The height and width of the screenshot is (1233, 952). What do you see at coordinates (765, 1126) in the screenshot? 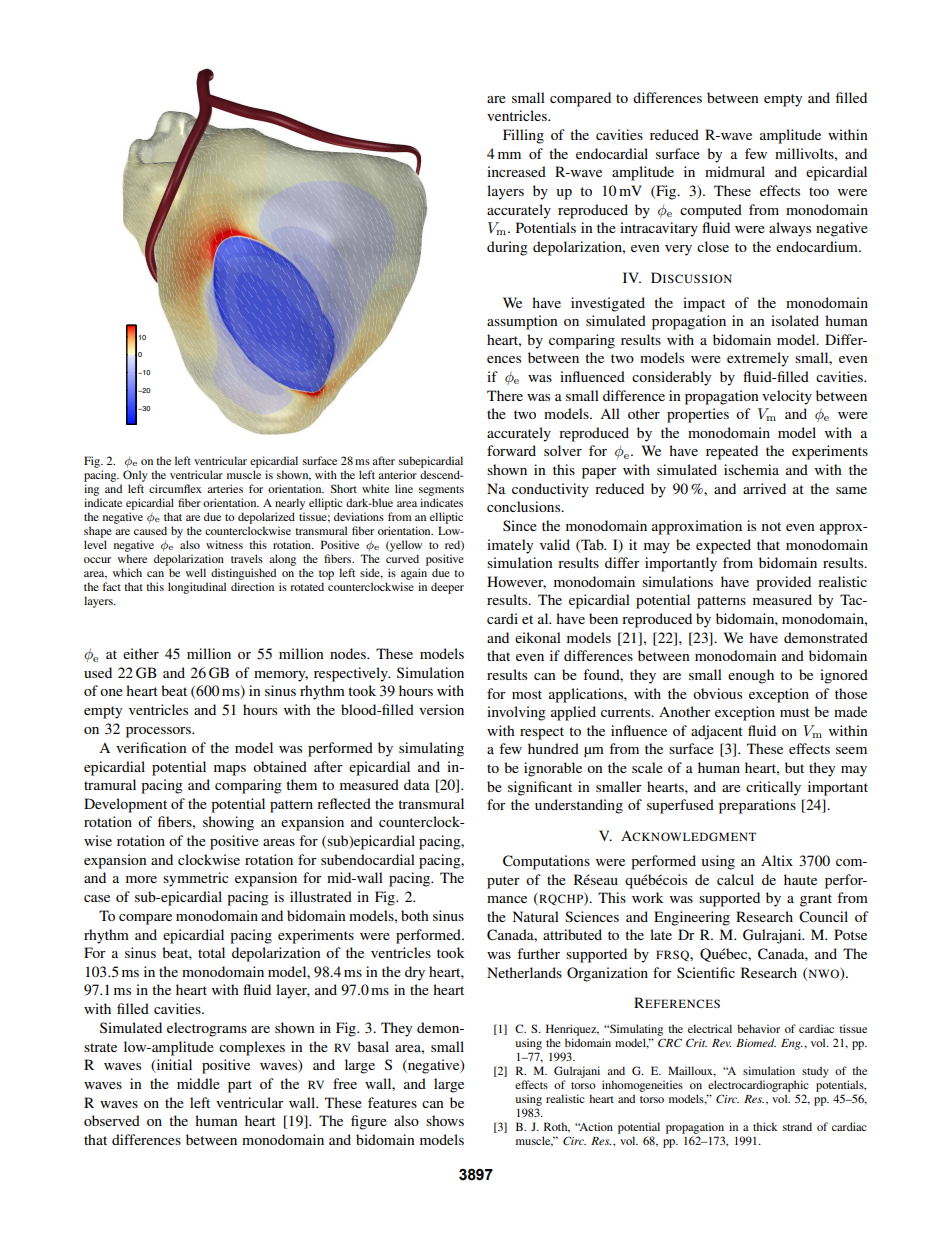
I see `thick` at bounding box center [765, 1126].
